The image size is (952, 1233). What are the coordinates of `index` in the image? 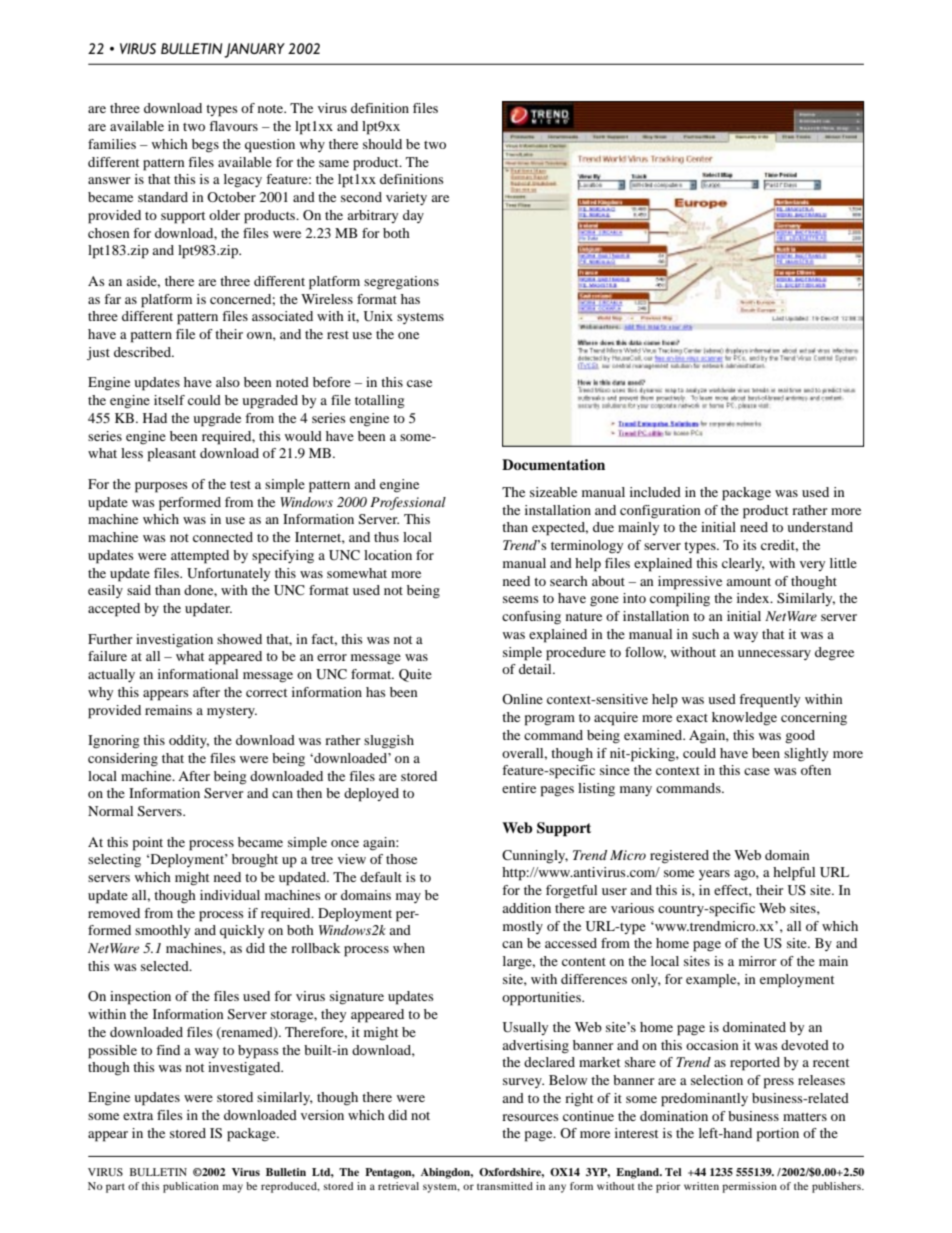 It's located at (754, 598).
